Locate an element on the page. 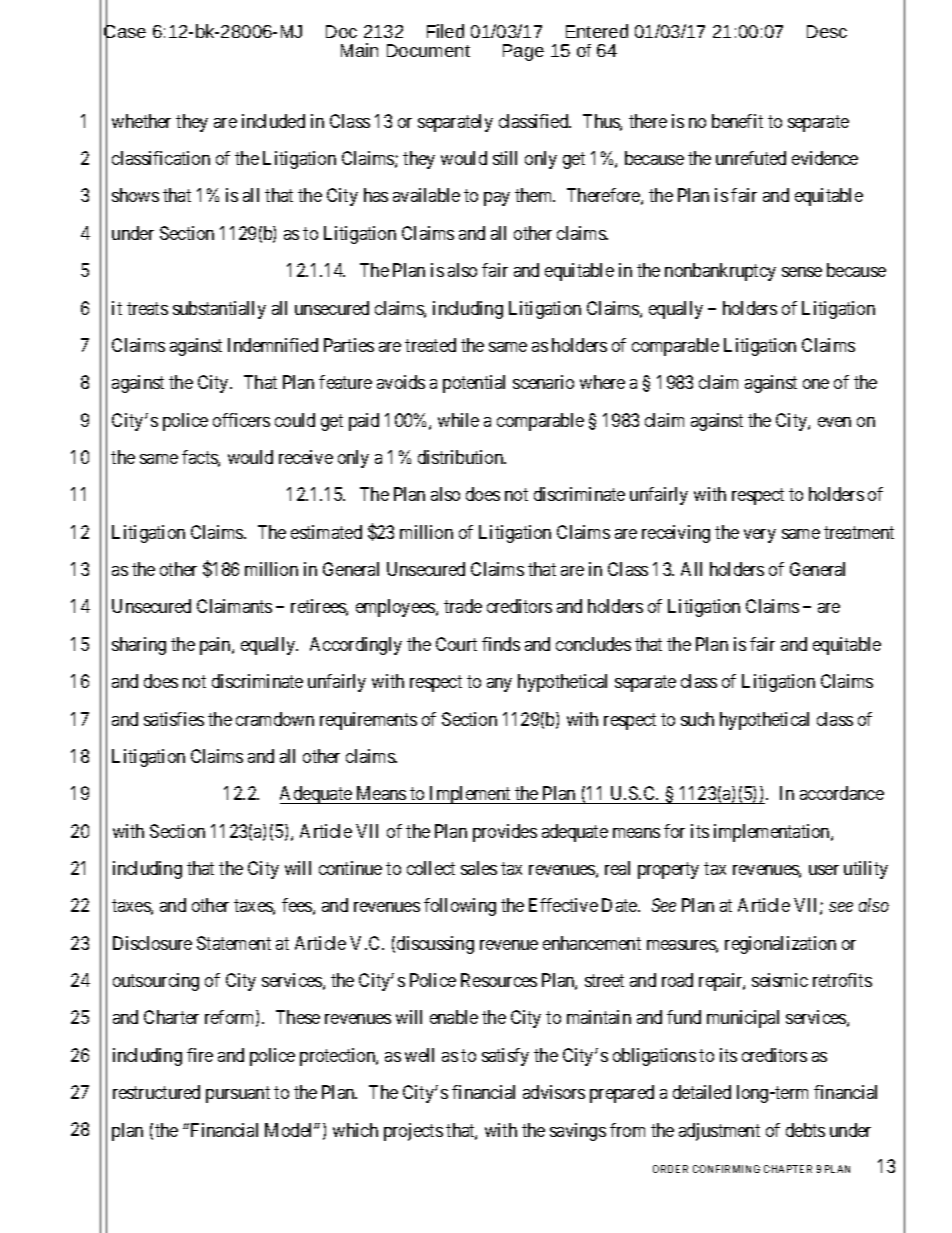  very is located at coordinates (760, 536).
